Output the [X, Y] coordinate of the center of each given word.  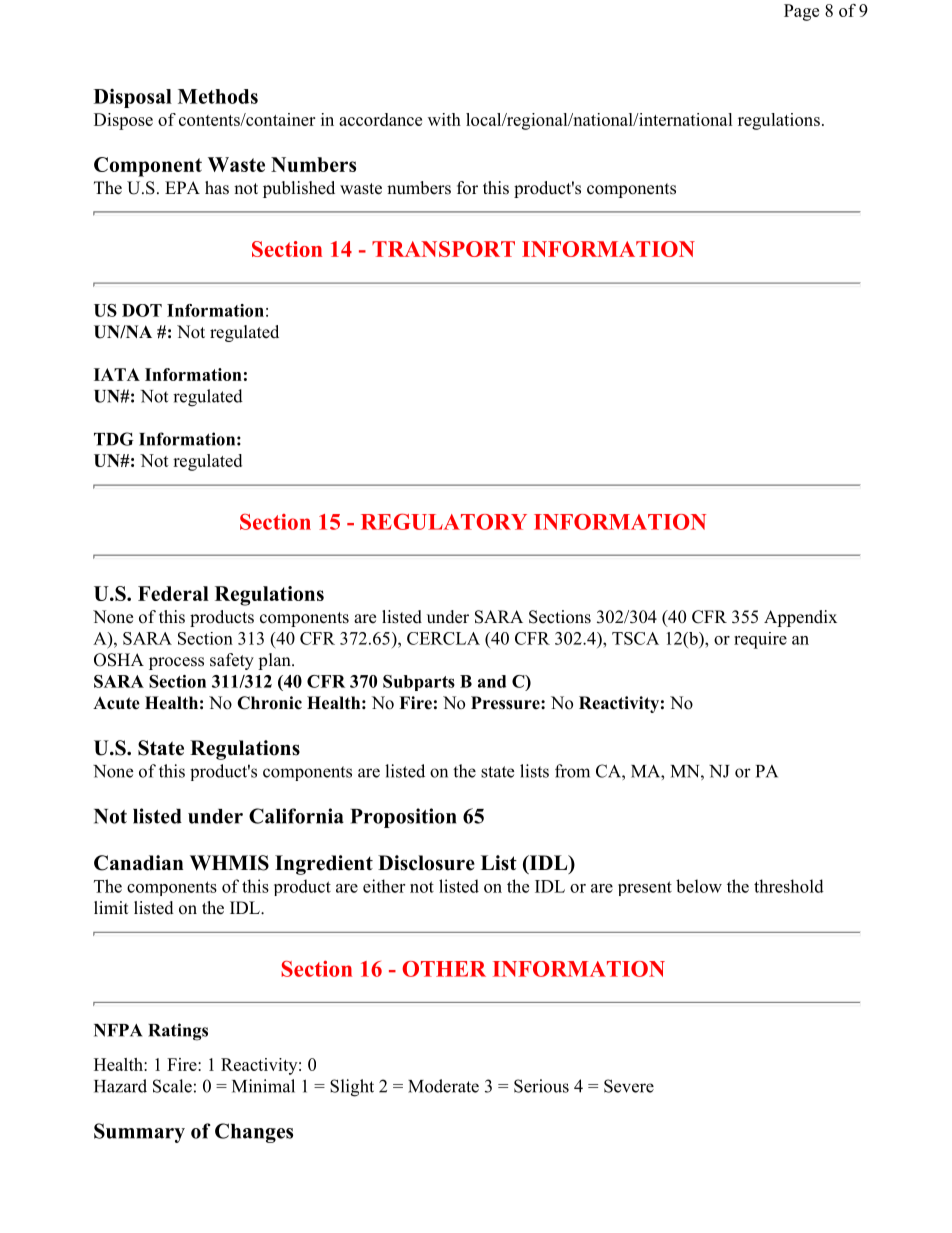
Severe [629, 1086]
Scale [172, 1086]
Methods [218, 96]
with [444, 119]
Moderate [443, 1086]
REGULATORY [444, 521]
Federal [173, 593]
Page [801, 12]
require [760, 640]
